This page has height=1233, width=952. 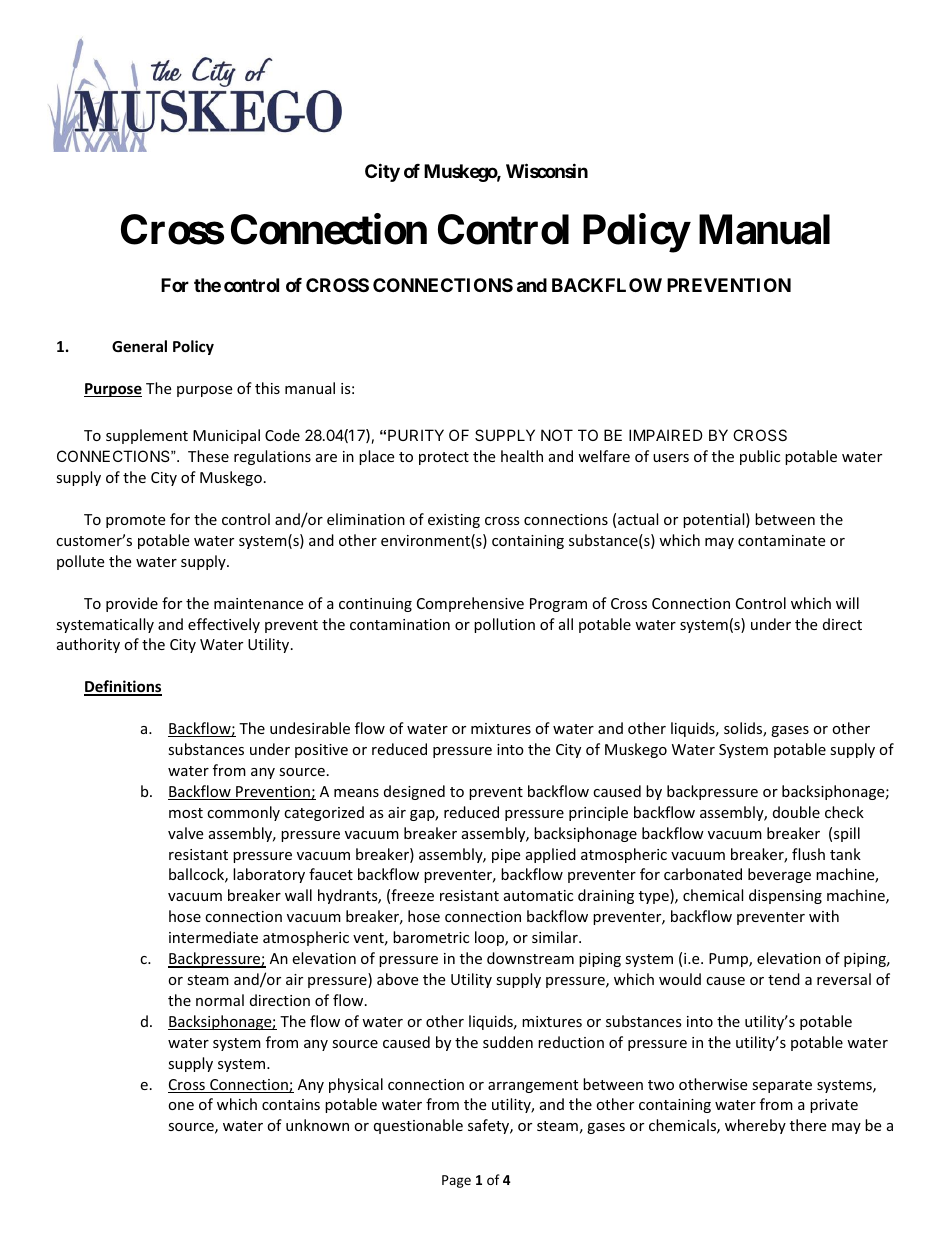 What do you see at coordinates (666, 435) in the page?
I see `IMPAIRED` at bounding box center [666, 435].
